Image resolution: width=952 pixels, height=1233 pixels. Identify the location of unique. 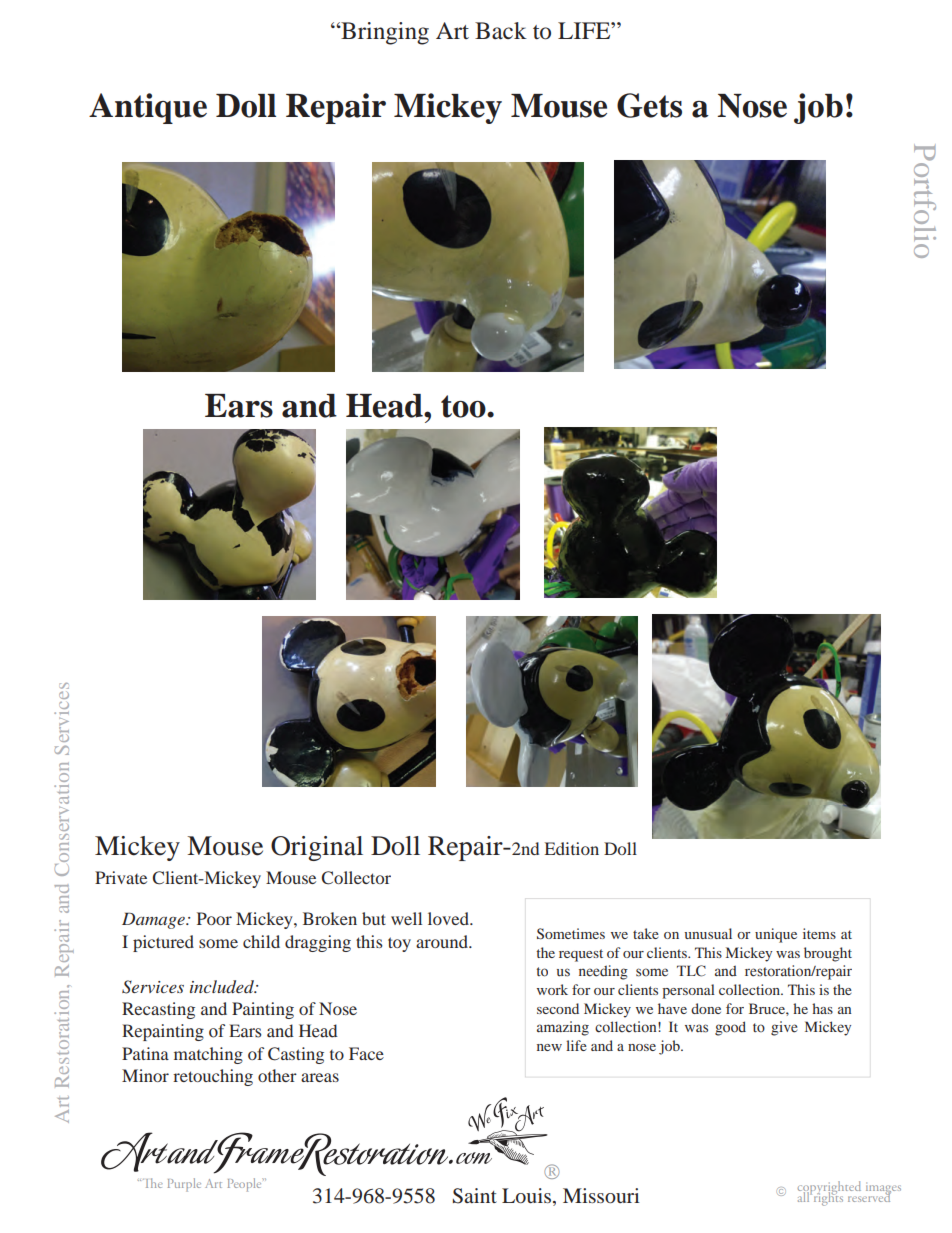
(776, 935).
